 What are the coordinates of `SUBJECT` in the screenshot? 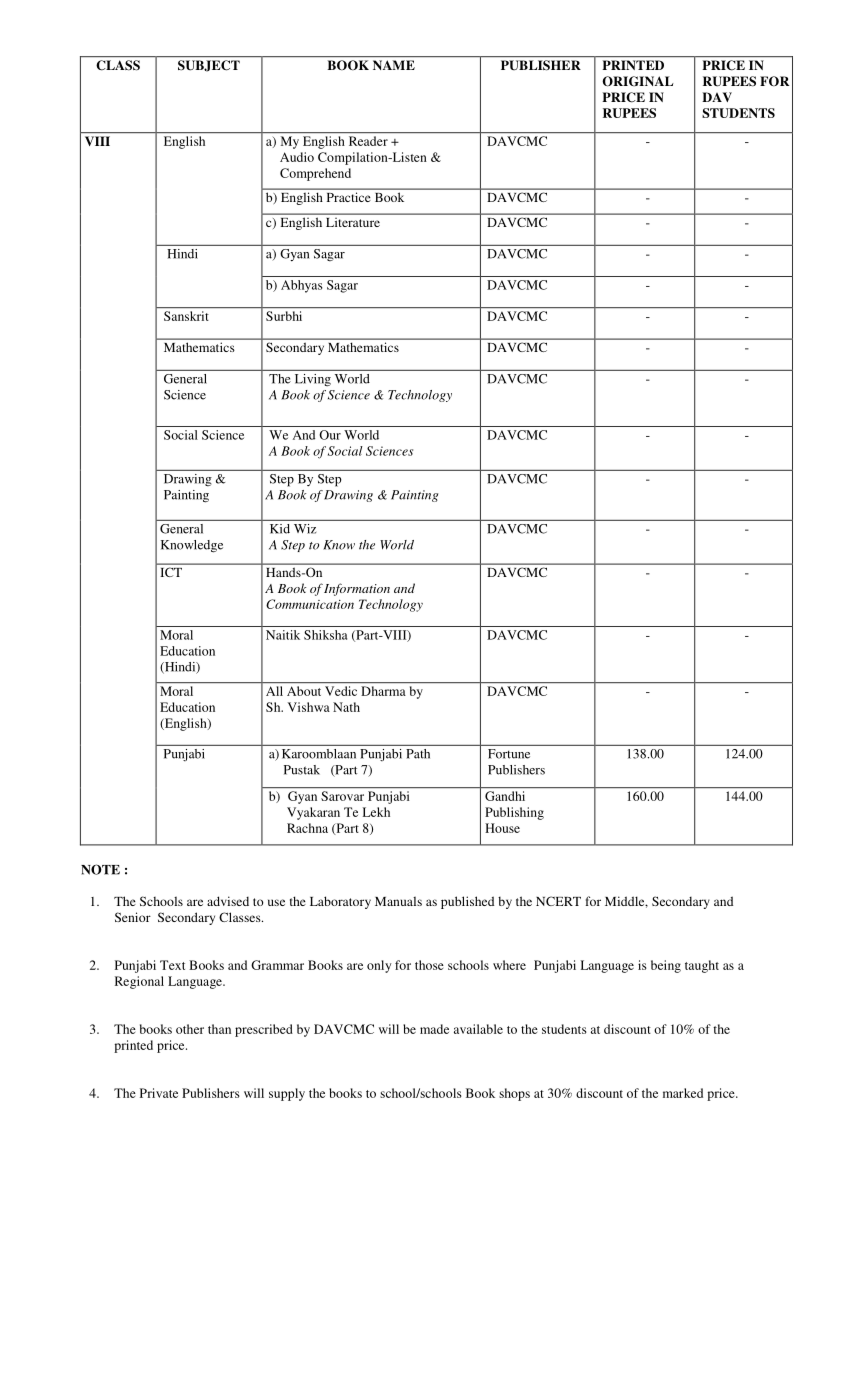 It's located at (209, 65).
